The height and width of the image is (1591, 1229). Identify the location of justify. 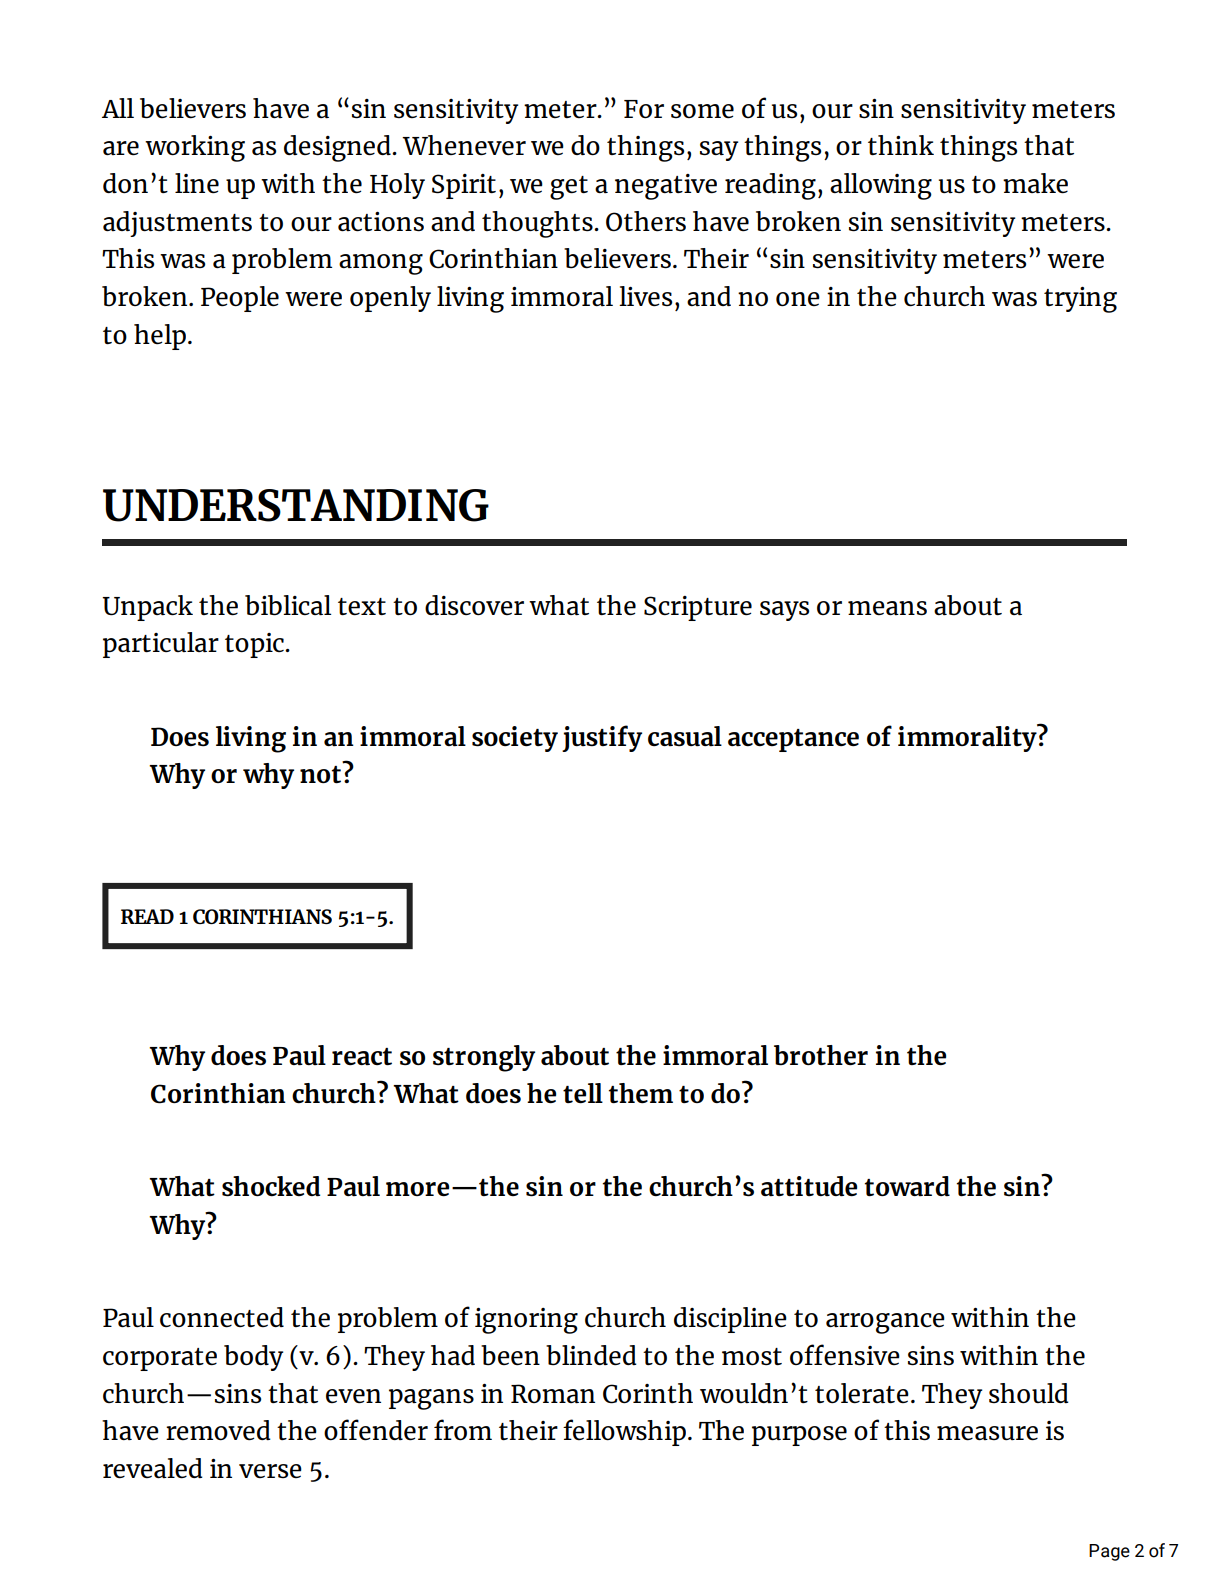
(602, 738).
